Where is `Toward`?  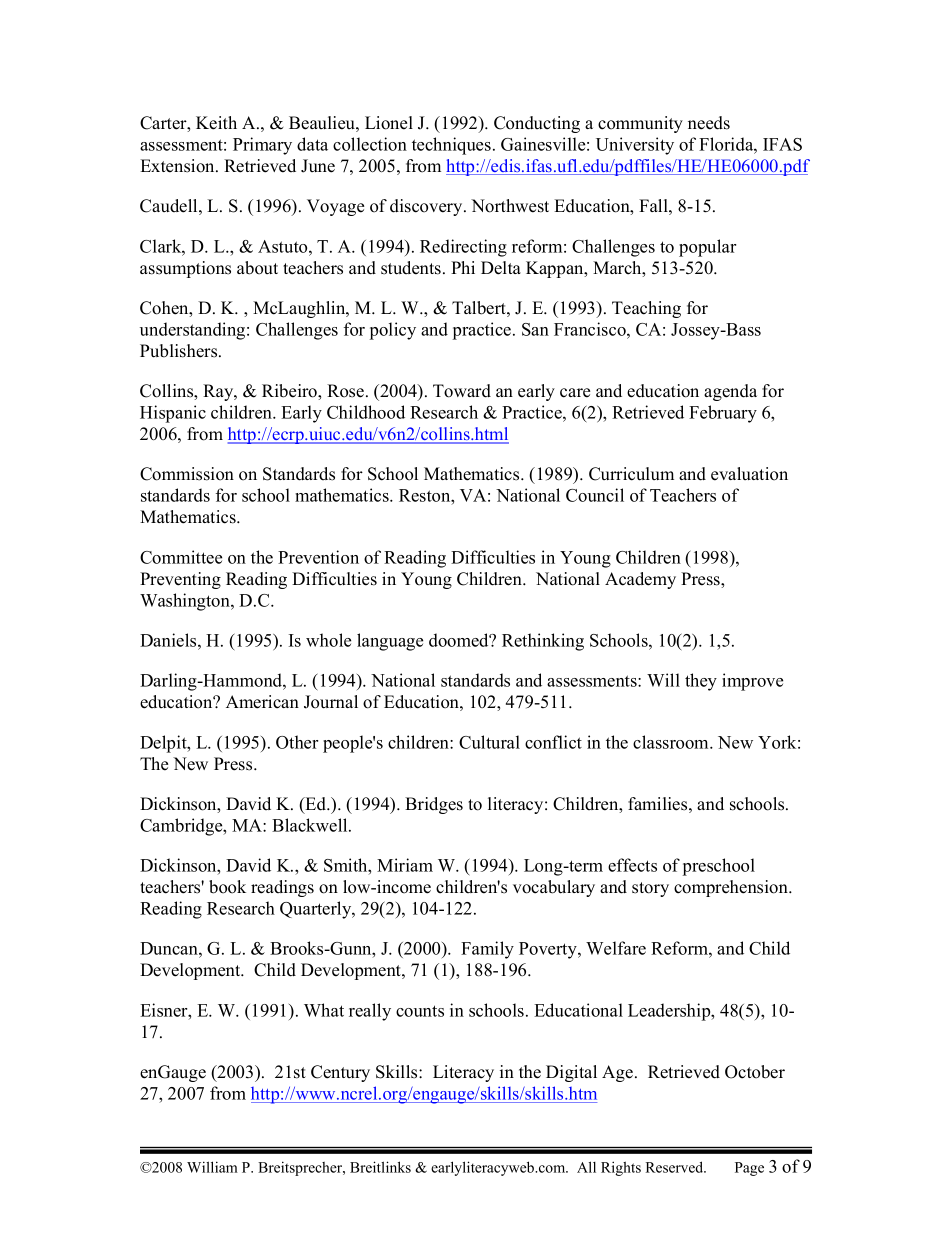 Toward is located at coordinates (462, 391).
